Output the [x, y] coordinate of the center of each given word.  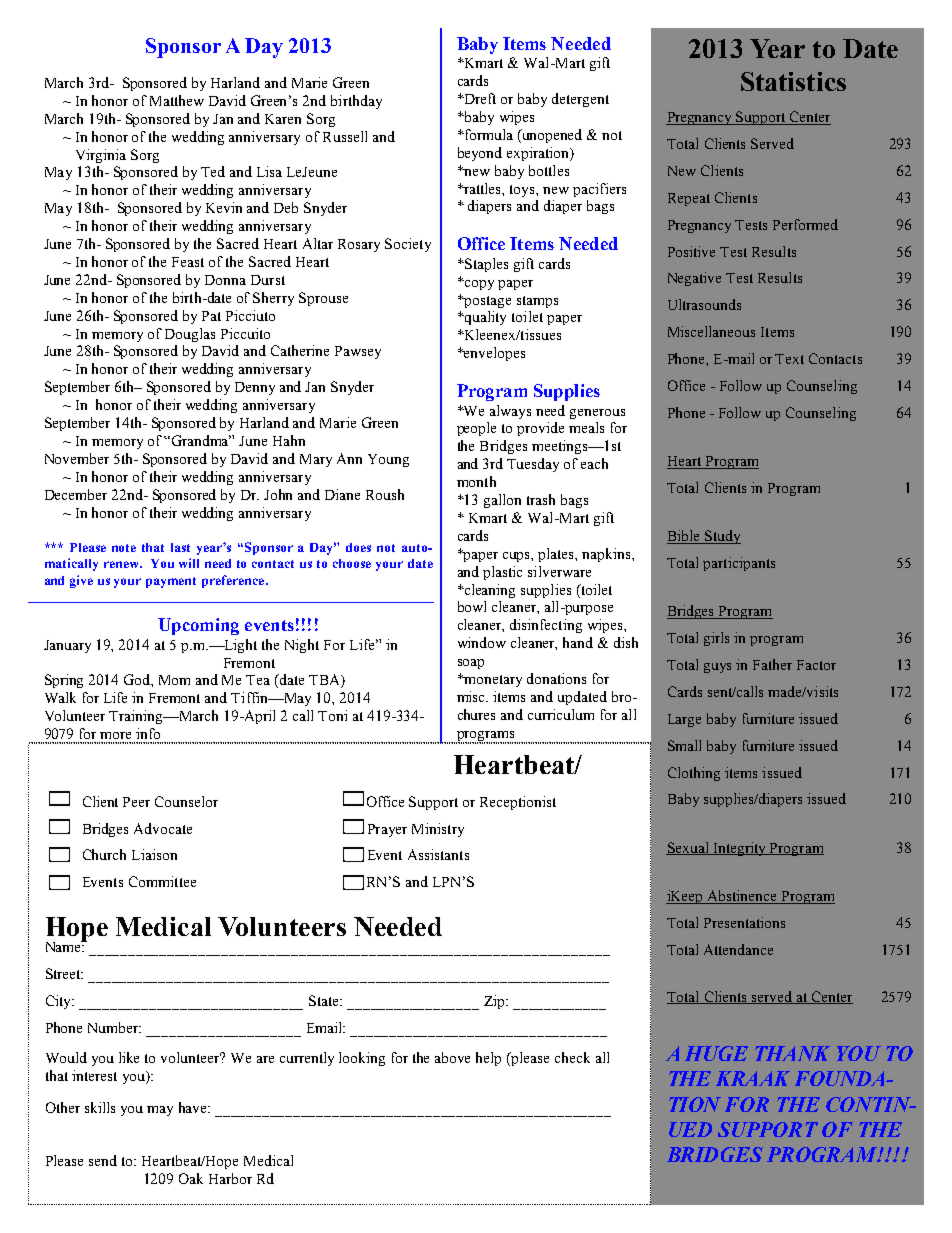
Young [388, 460]
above [452, 1057]
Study [722, 537]
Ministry [438, 830]
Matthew [177, 100]
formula [487, 134]
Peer [136, 802]
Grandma [200, 440]
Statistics [793, 81]
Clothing [694, 774]
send [103, 1160]
